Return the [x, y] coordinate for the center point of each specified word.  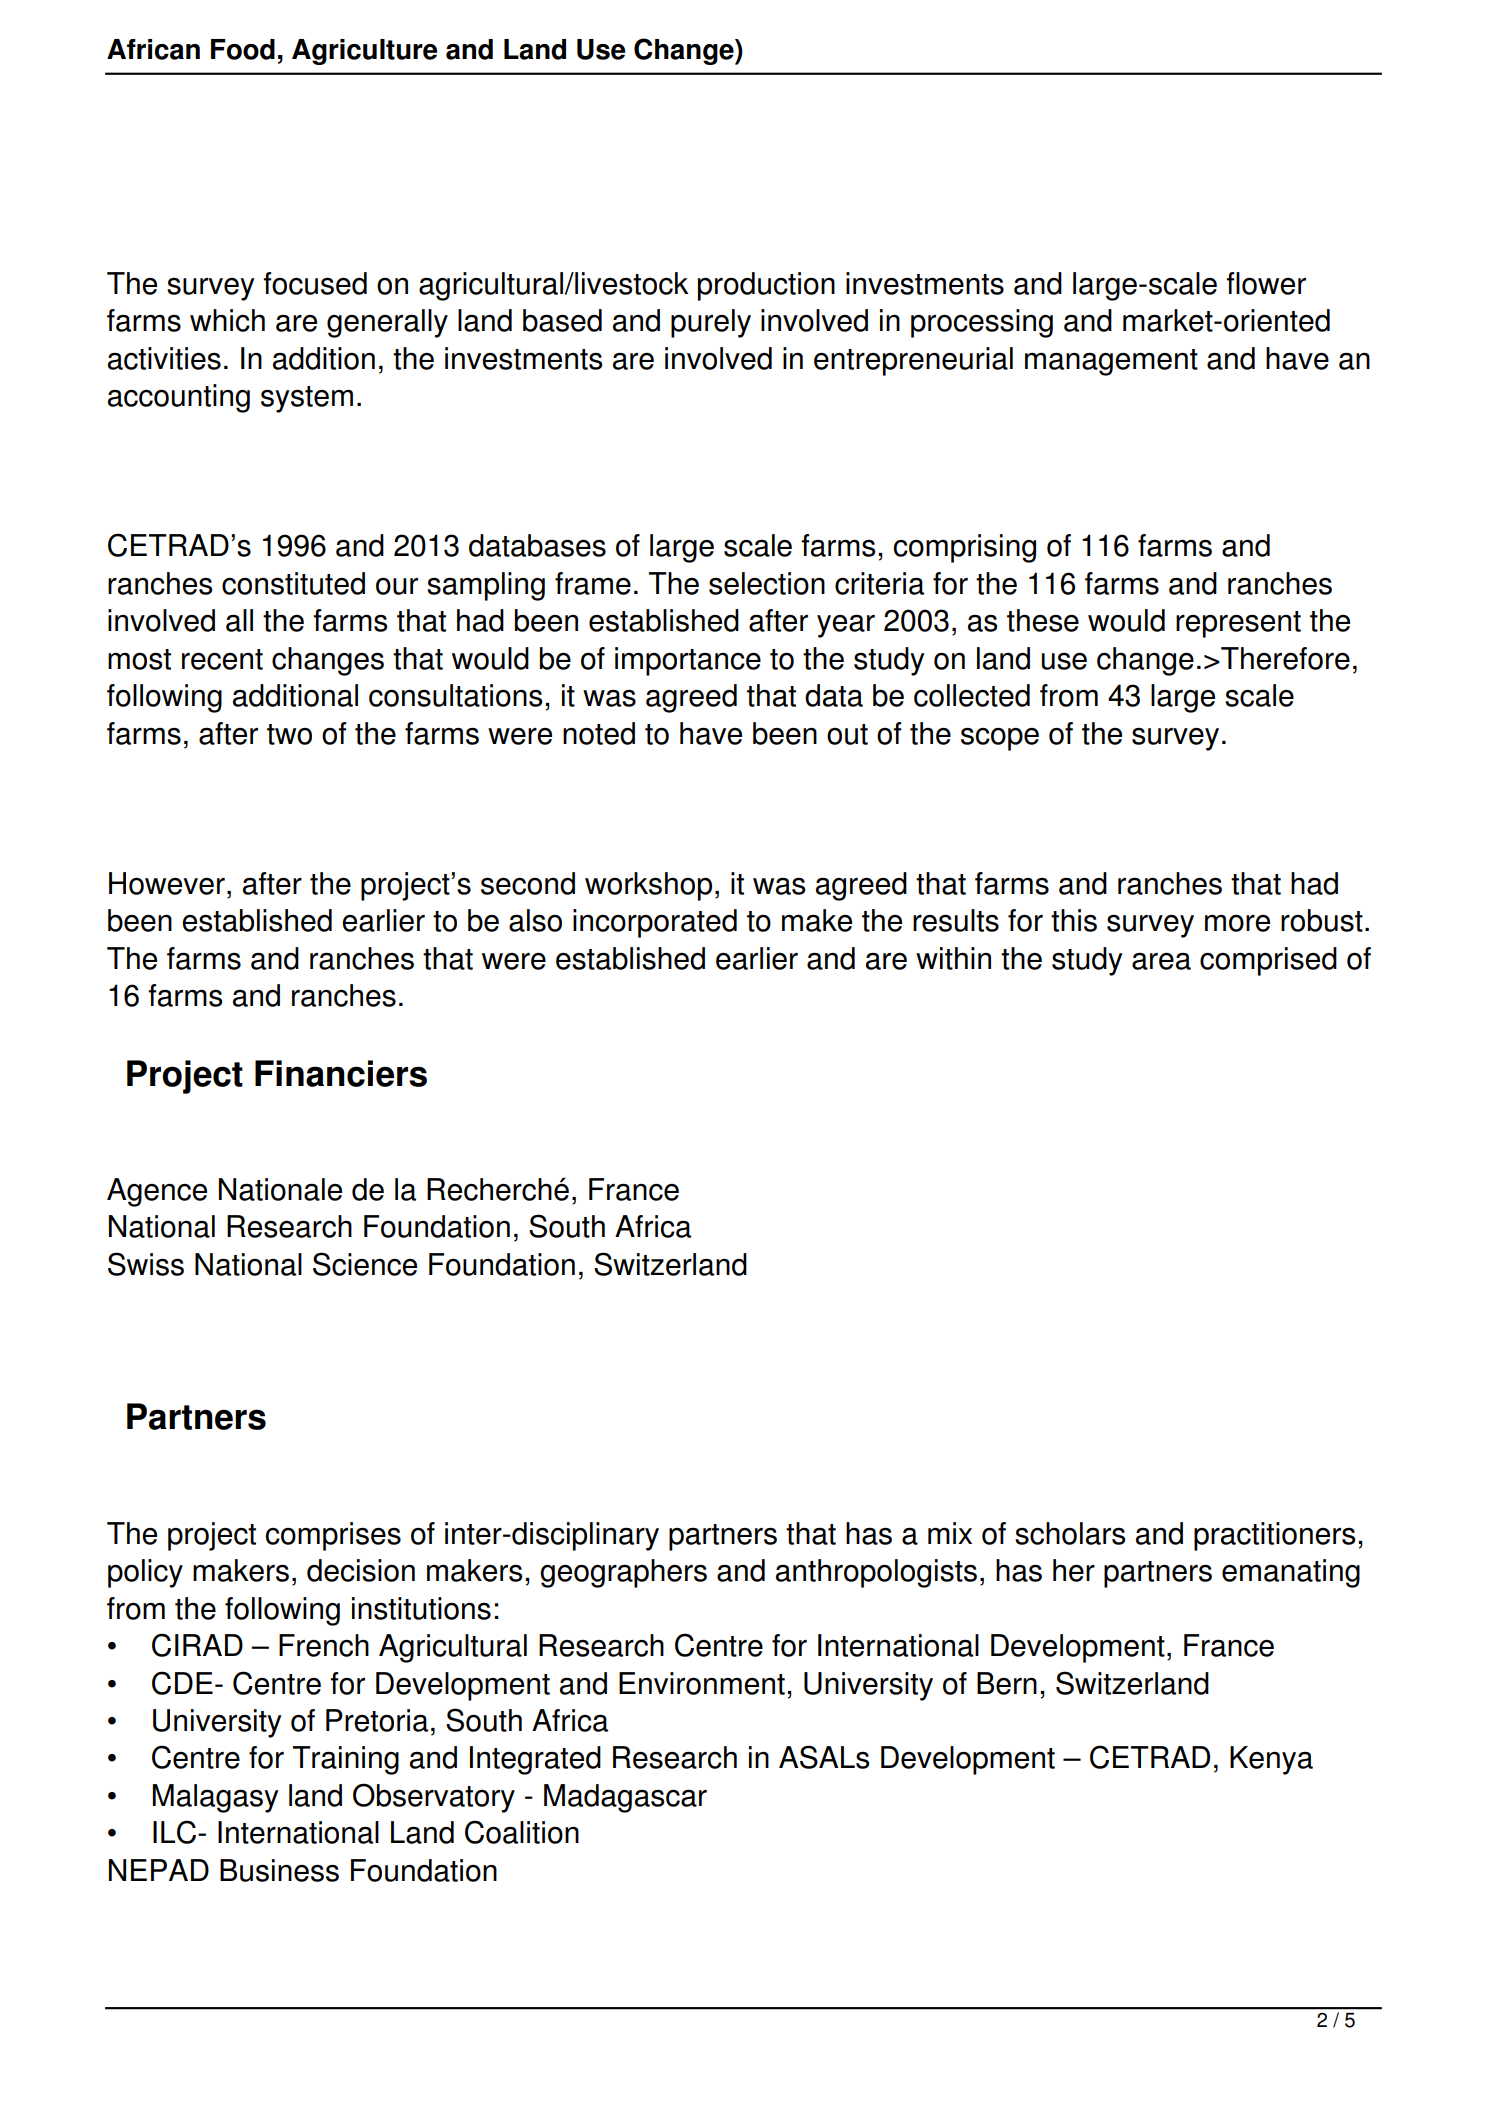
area [1161, 961]
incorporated [655, 923]
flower [1266, 283]
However [167, 883]
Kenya [1271, 1760]
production [766, 286]
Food [243, 49]
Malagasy [215, 1798]
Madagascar [625, 1798]
